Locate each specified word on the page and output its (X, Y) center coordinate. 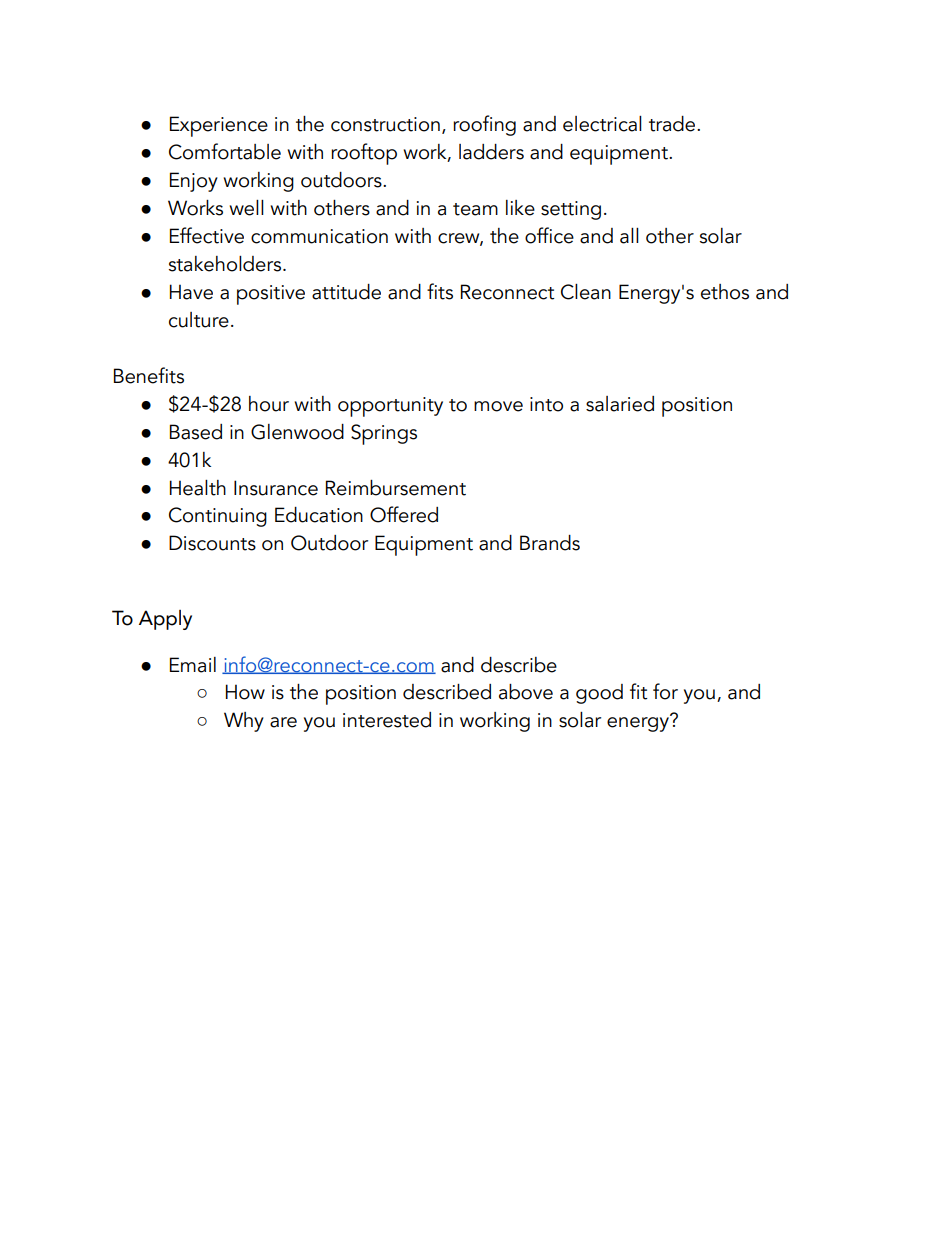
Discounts (212, 543)
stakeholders (226, 264)
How (245, 692)
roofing (484, 125)
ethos (725, 292)
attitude (346, 292)
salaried (620, 404)
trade (673, 124)
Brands (550, 543)
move (498, 406)
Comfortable (225, 151)
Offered (404, 514)
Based (196, 432)
